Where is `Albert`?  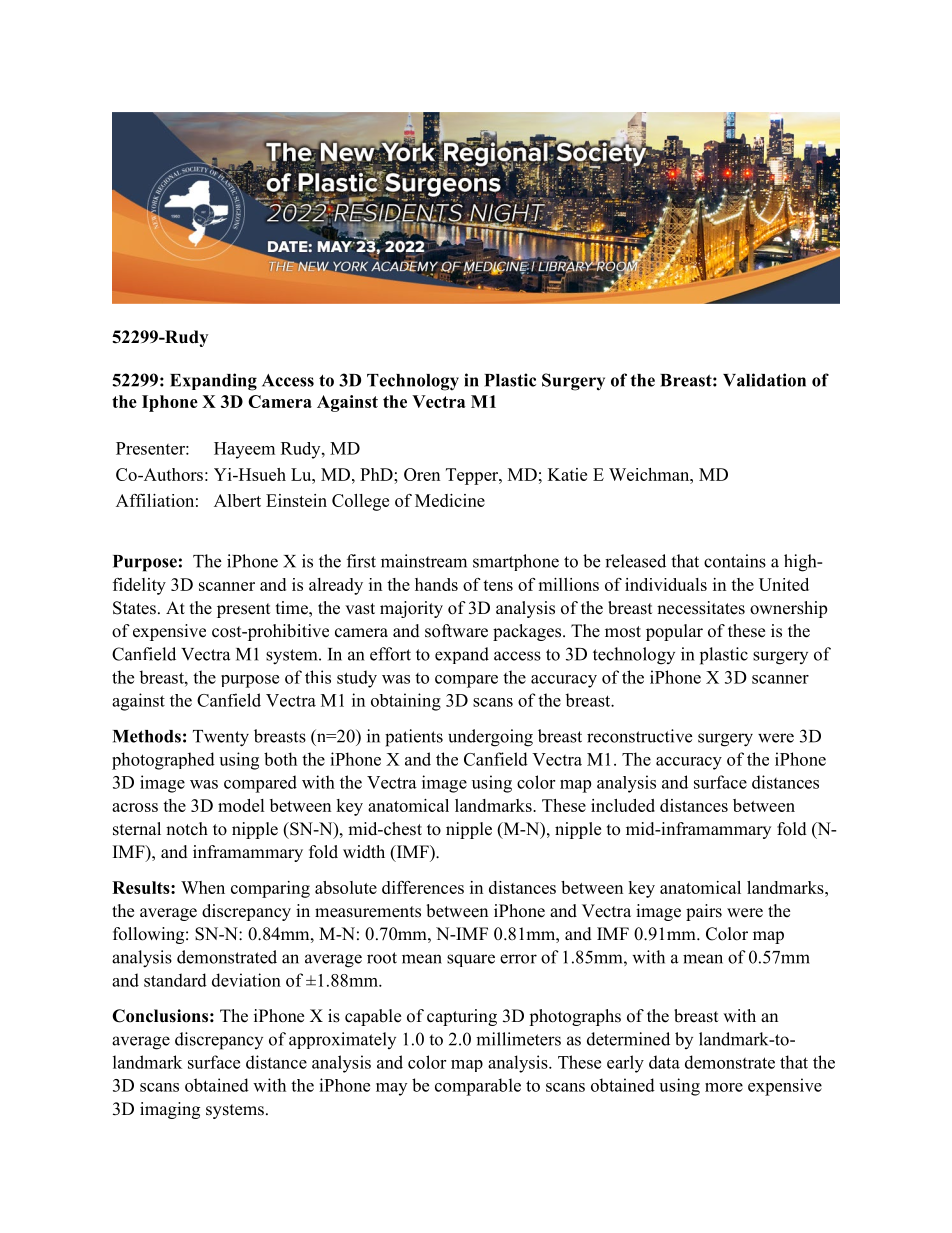
Albert is located at coordinates (237, 500).
